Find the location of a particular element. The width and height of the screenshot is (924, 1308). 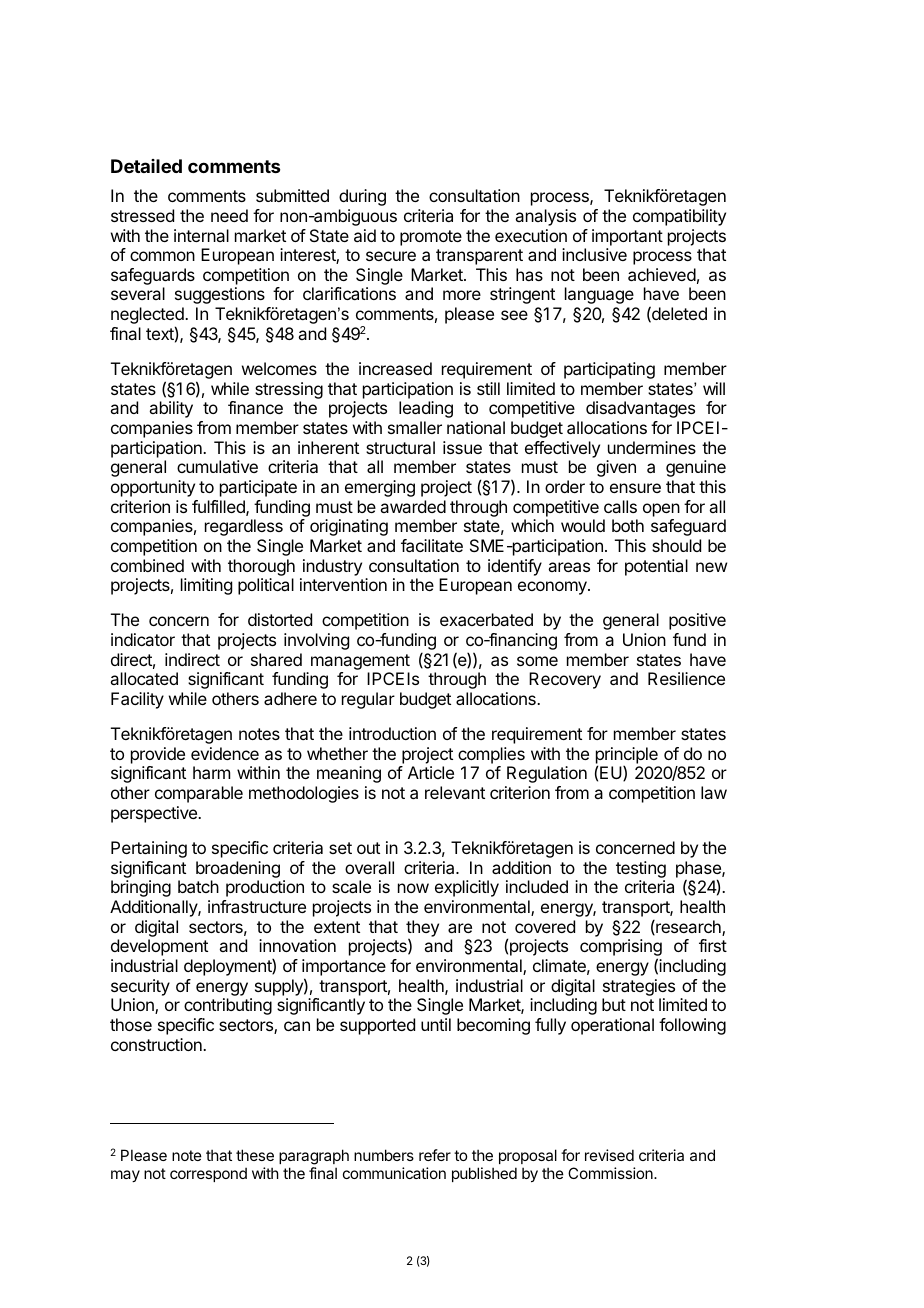

correspond is located at coordinates (208, 1174).
